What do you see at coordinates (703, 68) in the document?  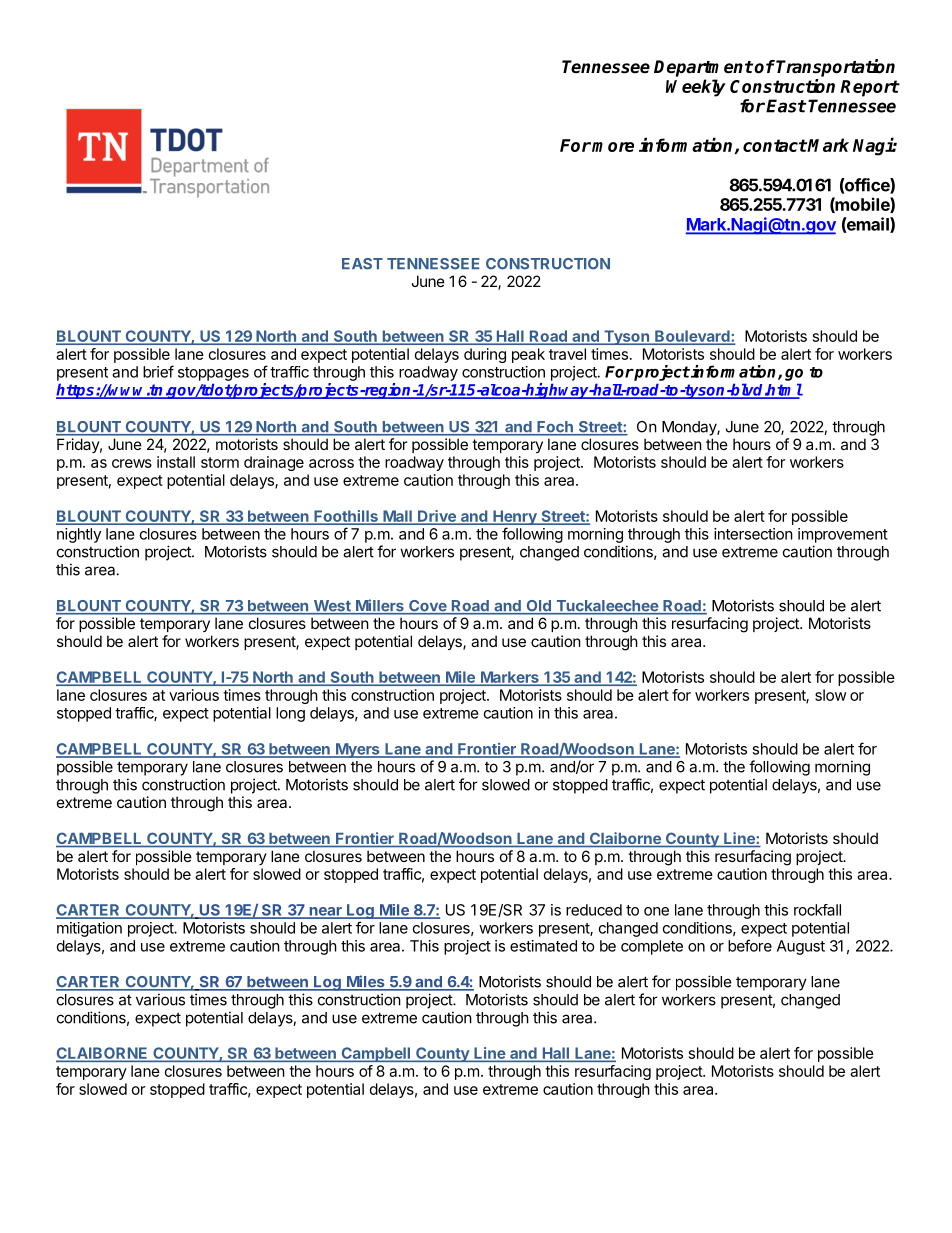 I see `Department` at bounding box center [703, 68].
